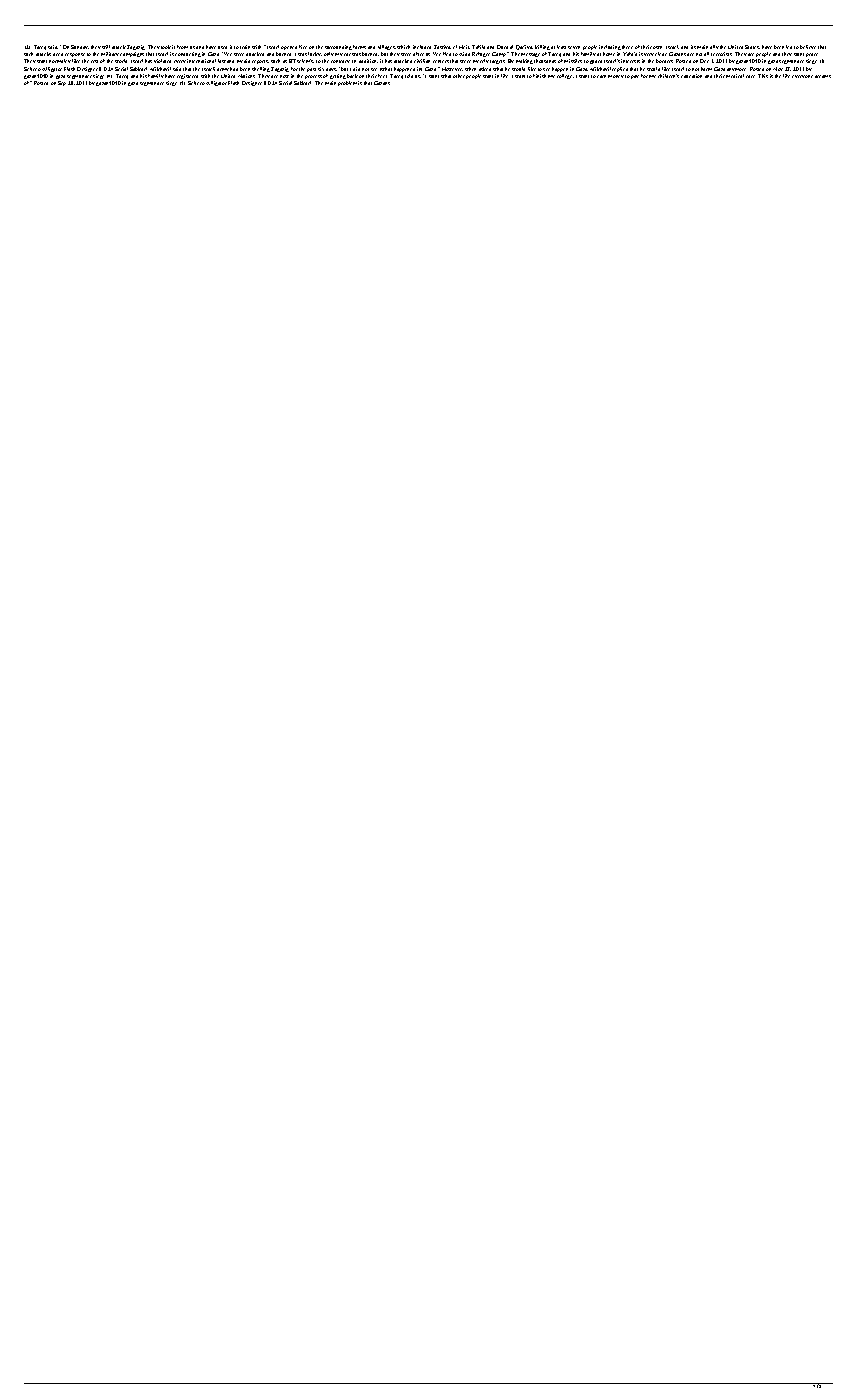  Describe the element at coordinates (635, 77) in the screenshot. I see `pay` at that location.
